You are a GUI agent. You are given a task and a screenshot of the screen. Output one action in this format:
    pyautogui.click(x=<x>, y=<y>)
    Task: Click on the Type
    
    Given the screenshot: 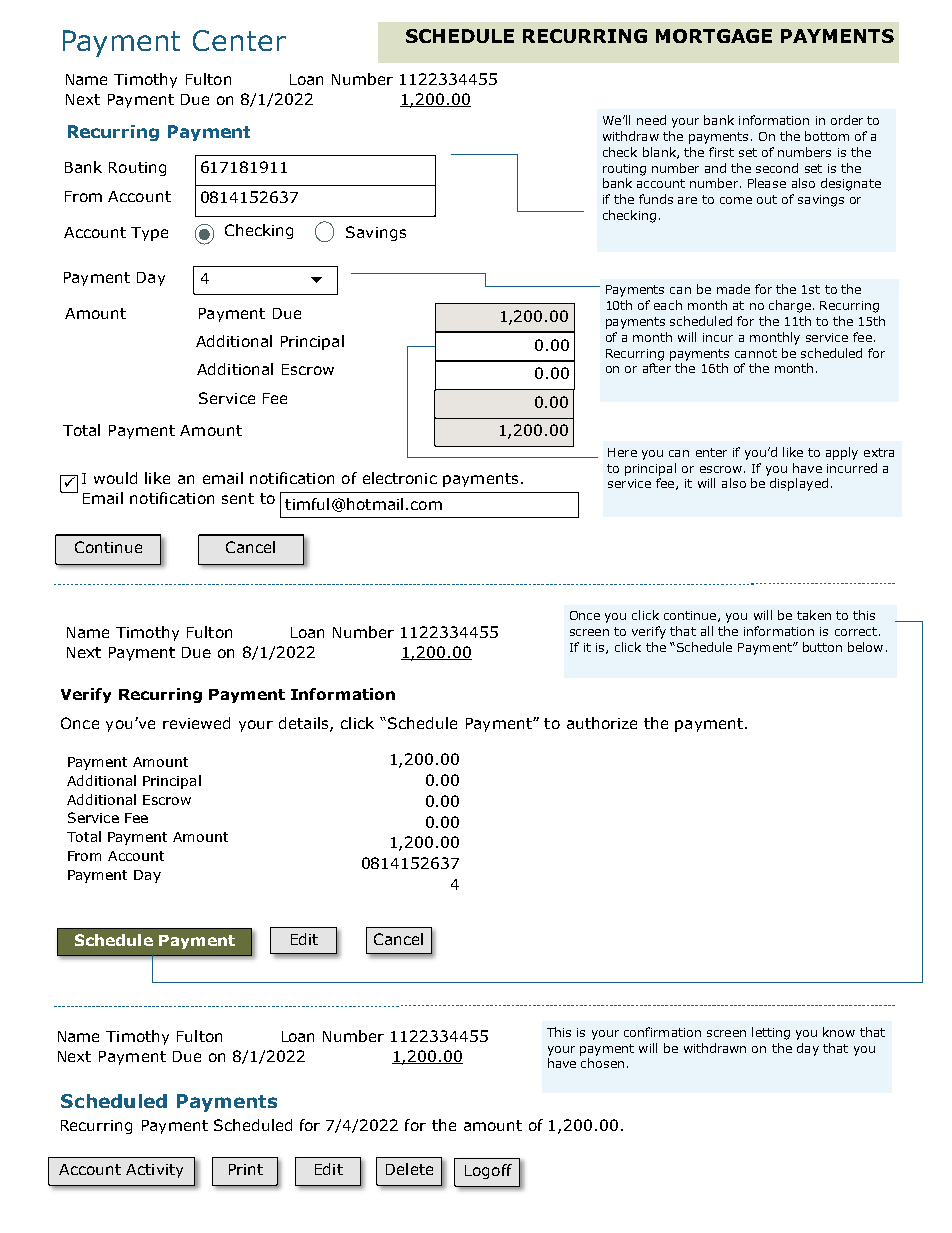 What is the action you would take?
    pyautogui.click(x=149, y=234)
